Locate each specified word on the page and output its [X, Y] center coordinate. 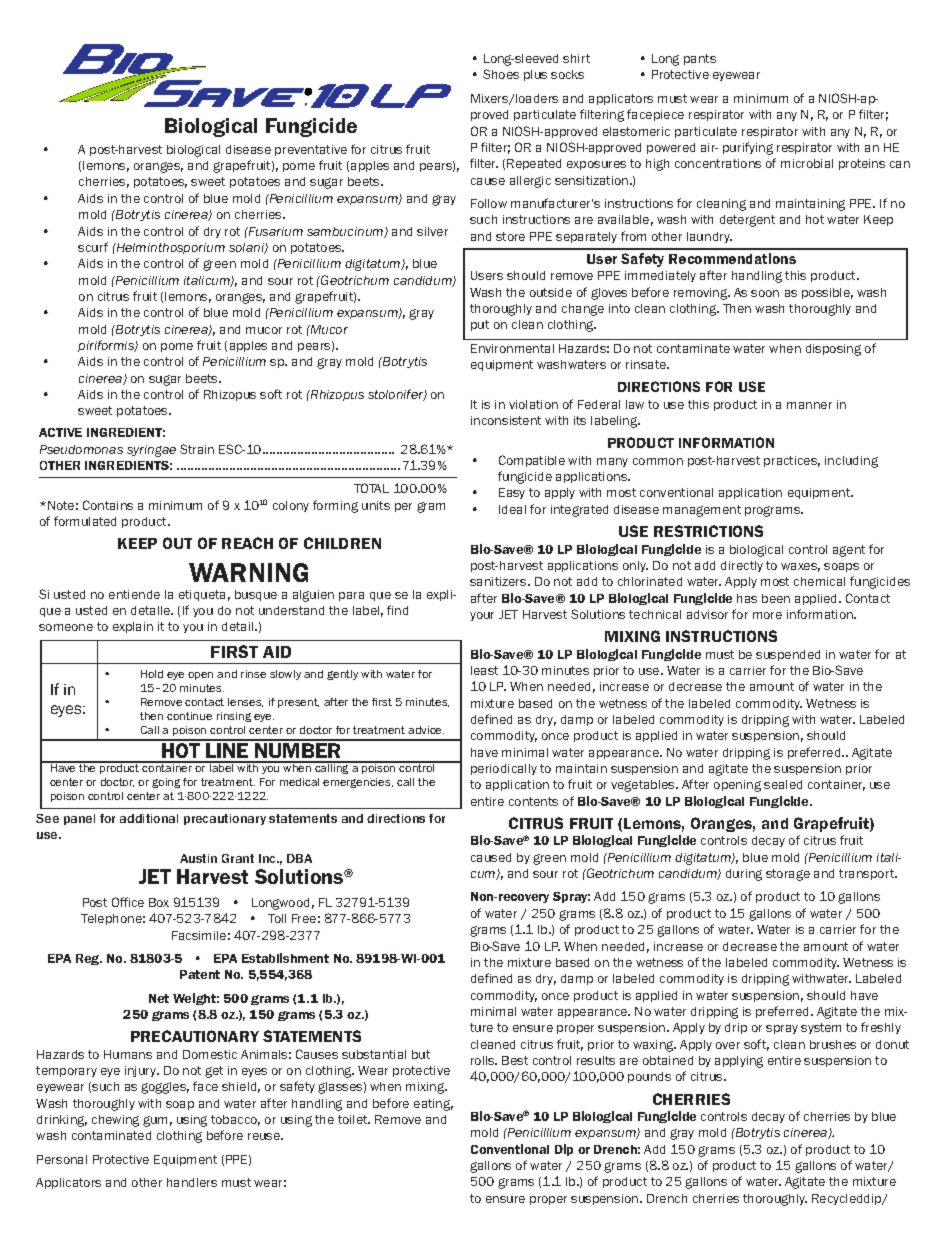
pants [700, 59]
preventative [311, 150]
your [482, 616]
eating [433, 1105]
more [767, 615]
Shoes [501, 74]
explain [133, 627]
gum [155, 1121]
